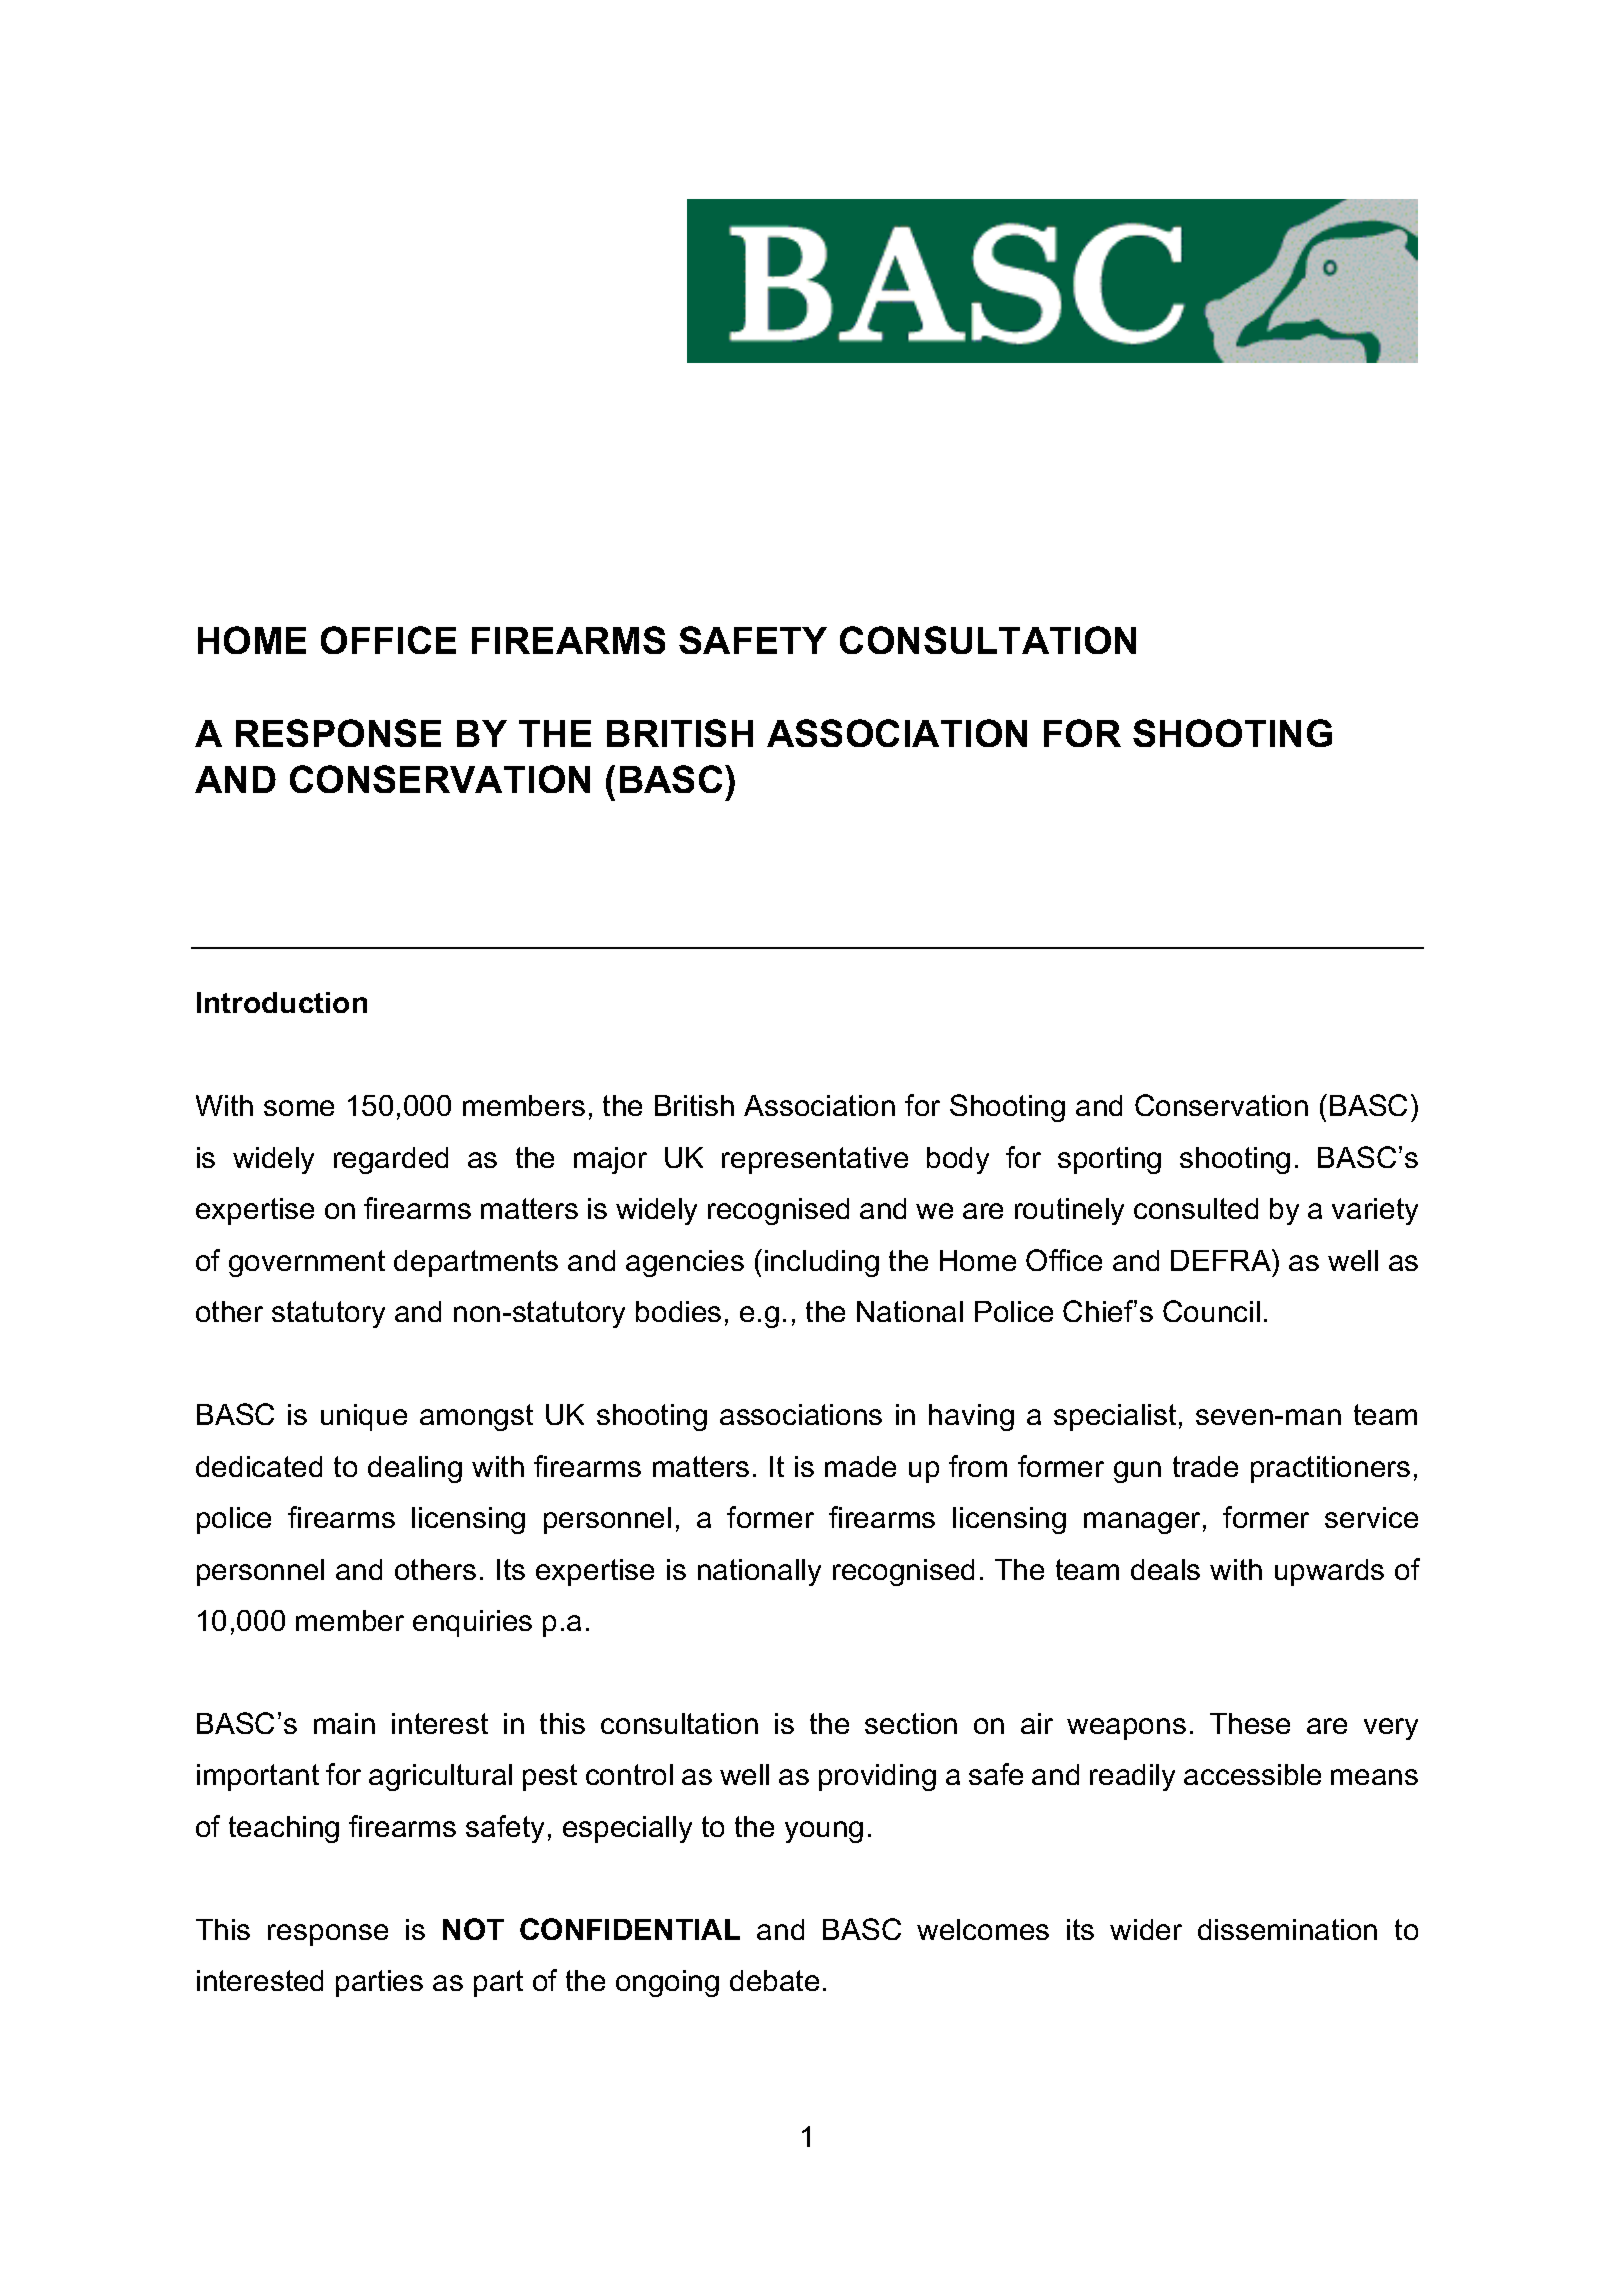 The image size is (1615, 2284). Describe the element at coordinates (860, 1466) in the page. I see `made` at that location.
